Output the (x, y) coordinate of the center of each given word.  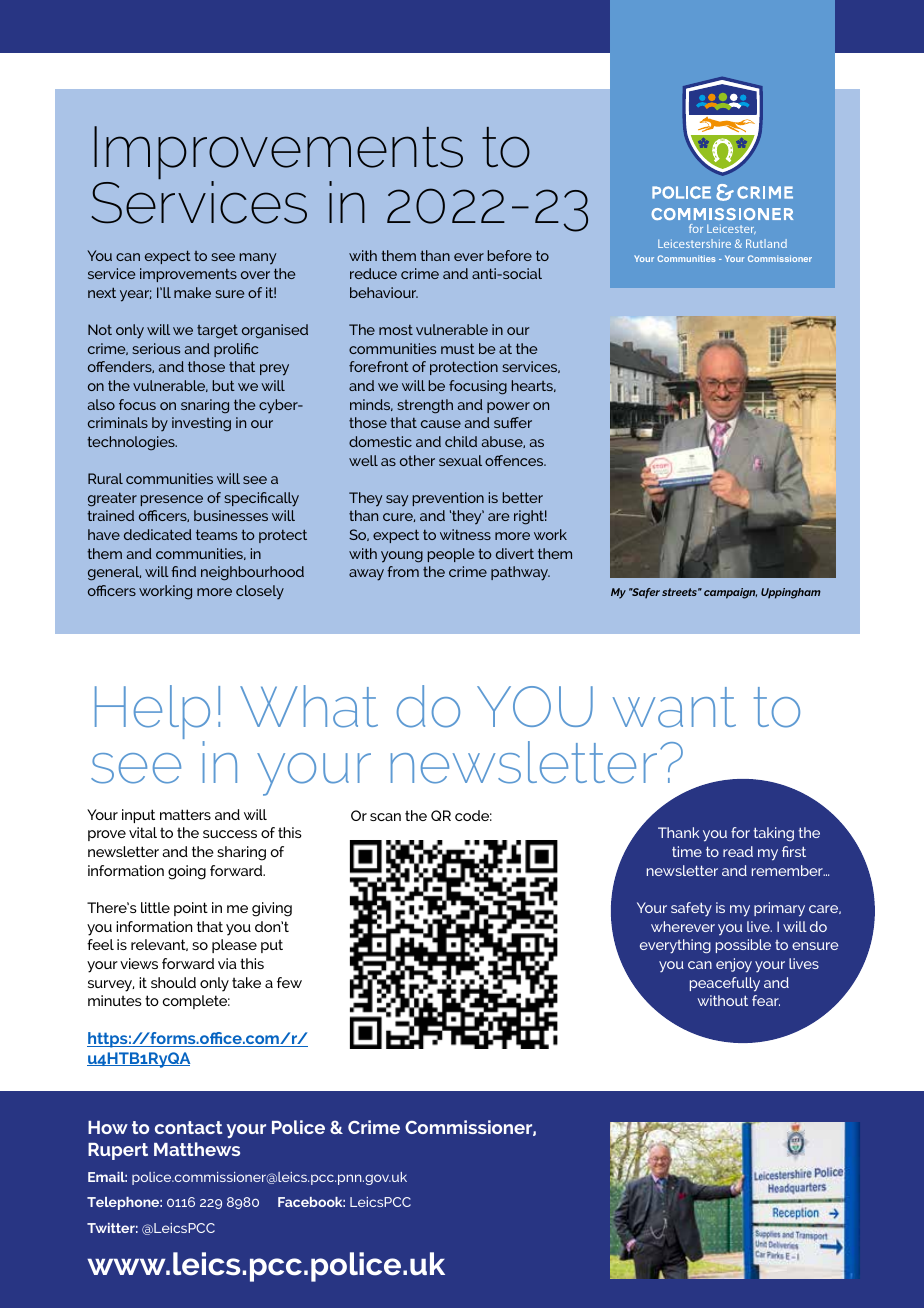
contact (188, 1127)
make (192, 292)
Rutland (766, 243)
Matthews (197, 1149)
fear (766, 1000)
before (510, 255)
